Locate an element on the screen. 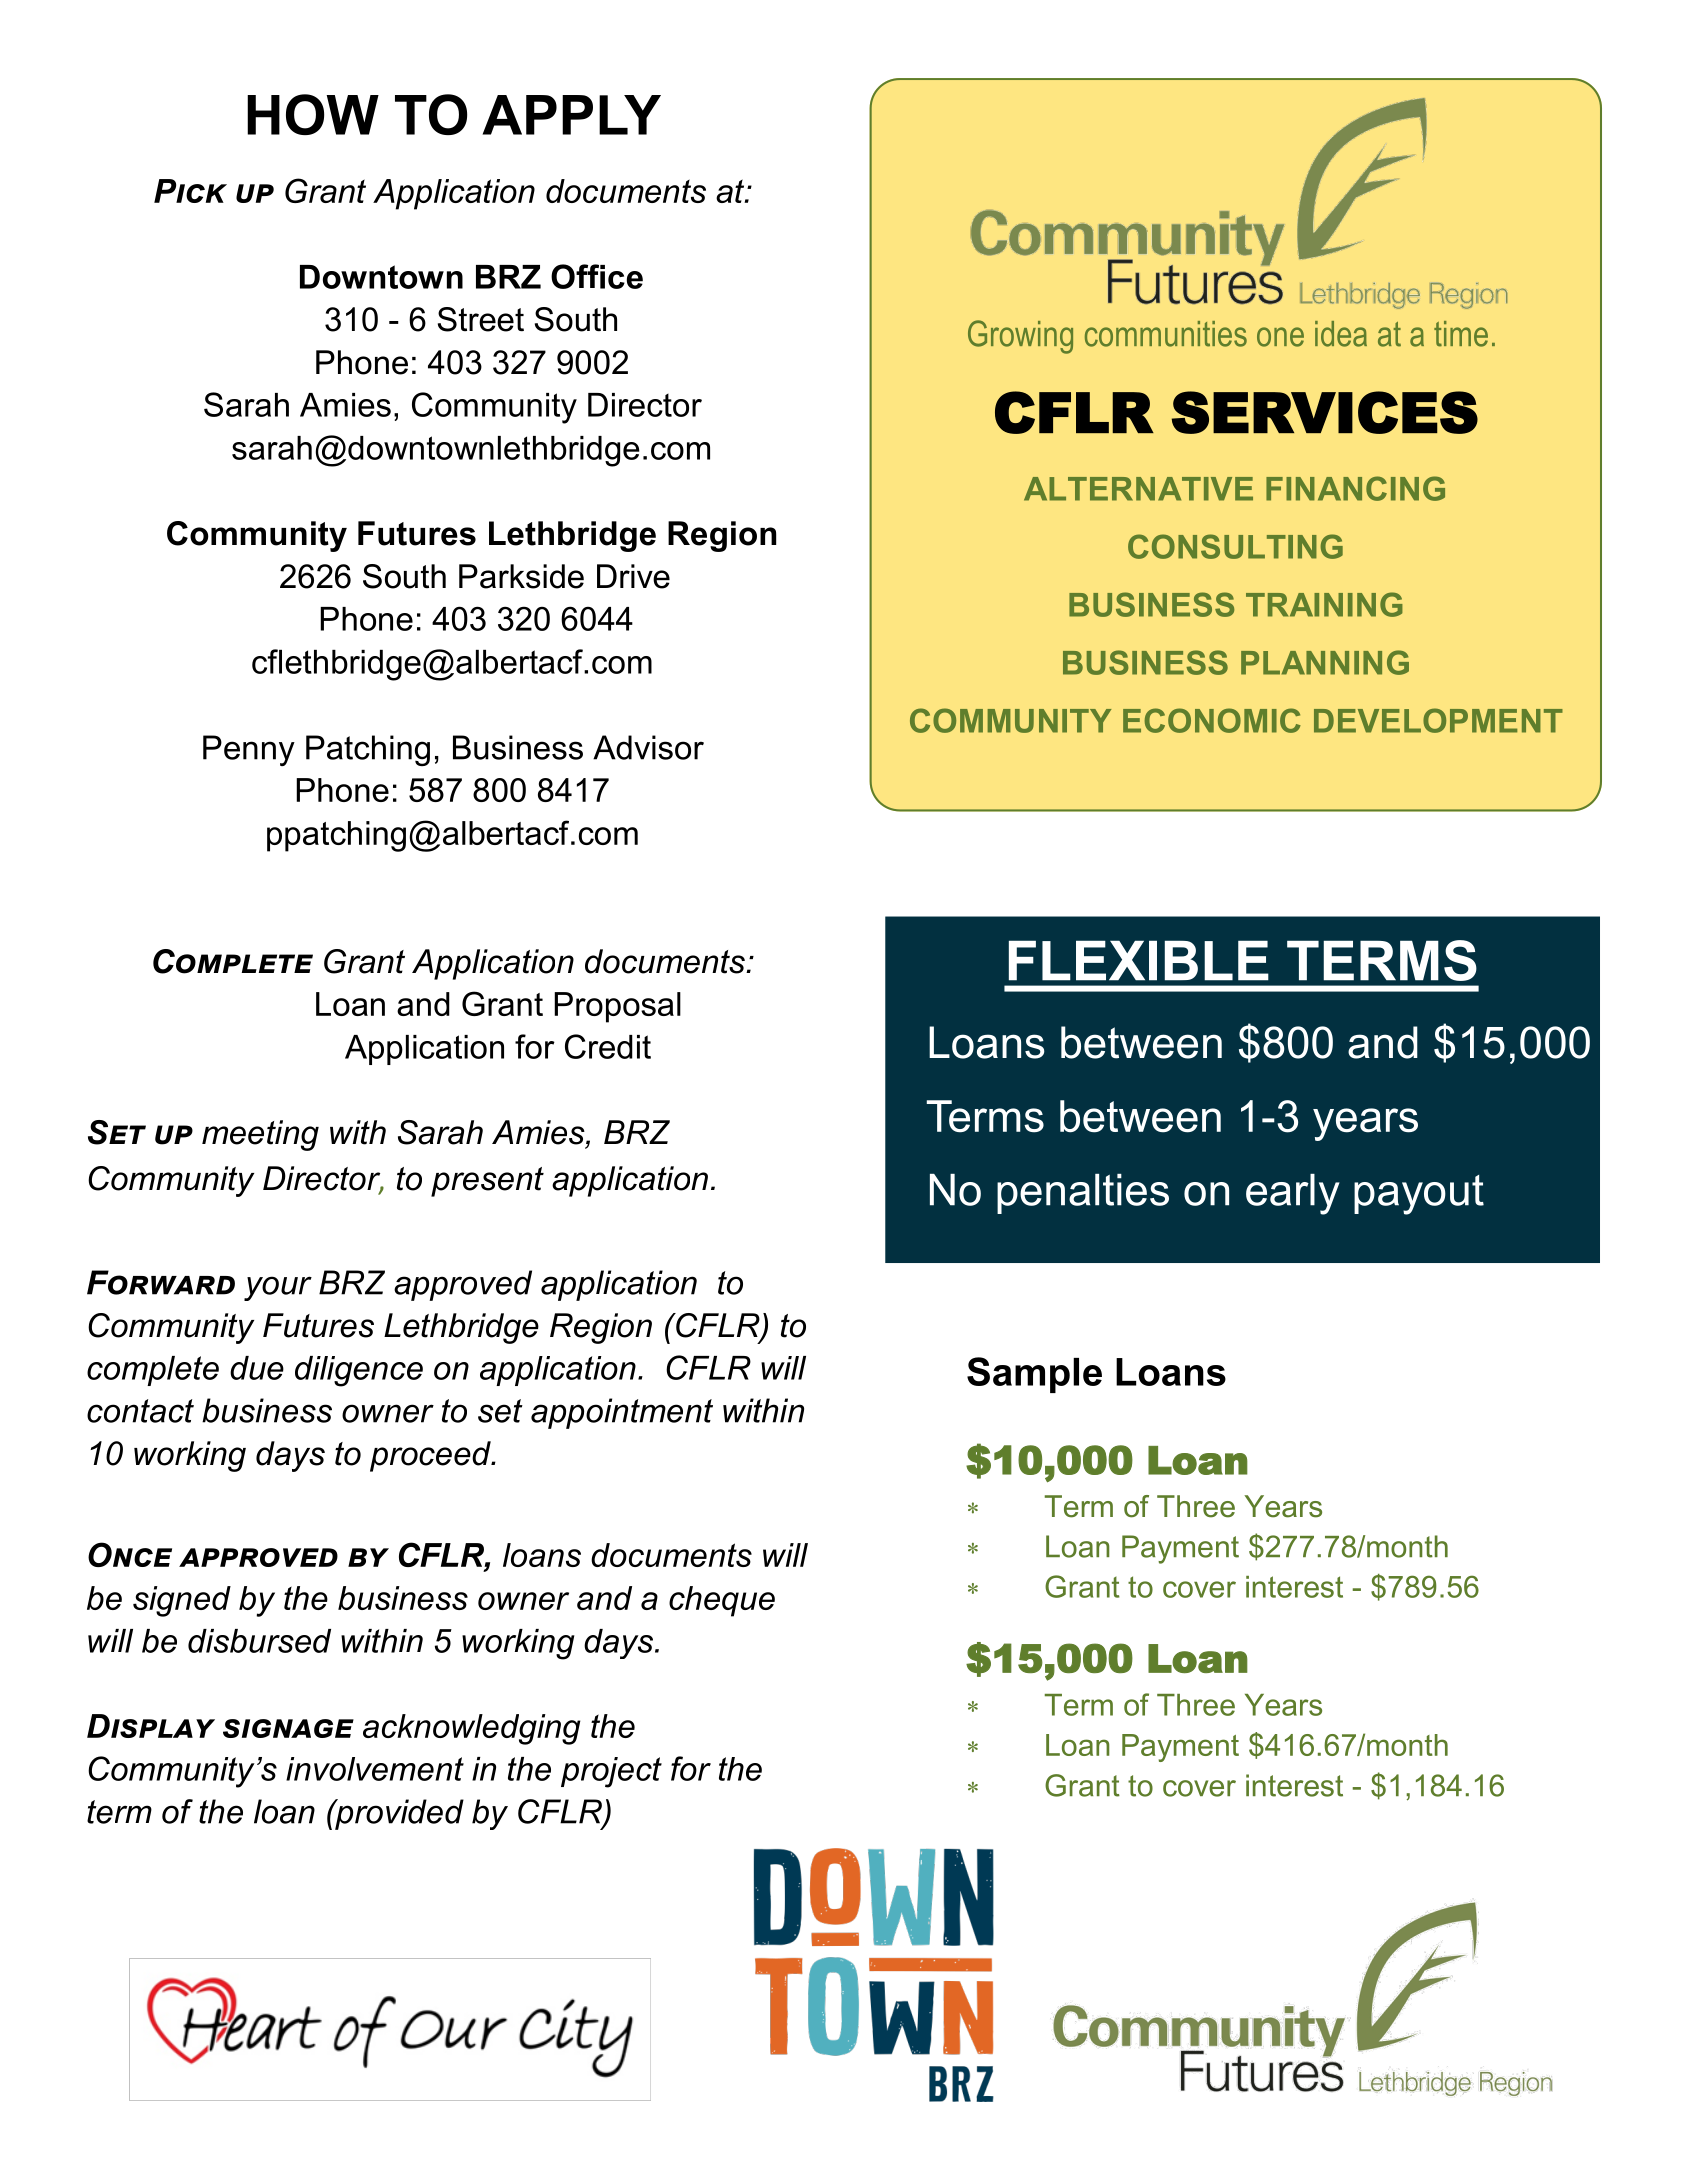 The width and height of the screenshot is (1684, 2180). Advisor is located at coordinates (648, 747).
